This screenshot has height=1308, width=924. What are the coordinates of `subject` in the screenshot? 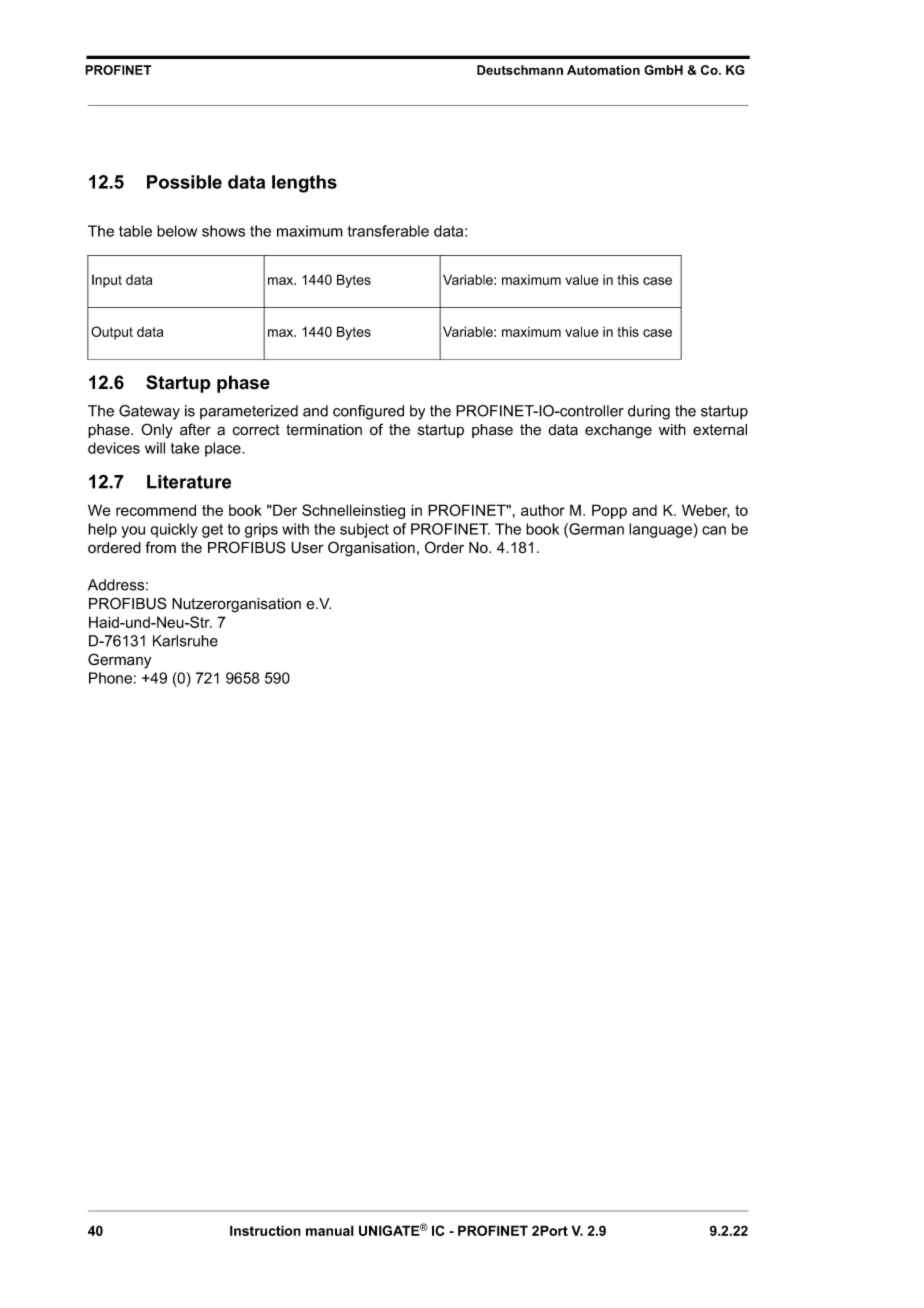 It's located at (364, 530).
